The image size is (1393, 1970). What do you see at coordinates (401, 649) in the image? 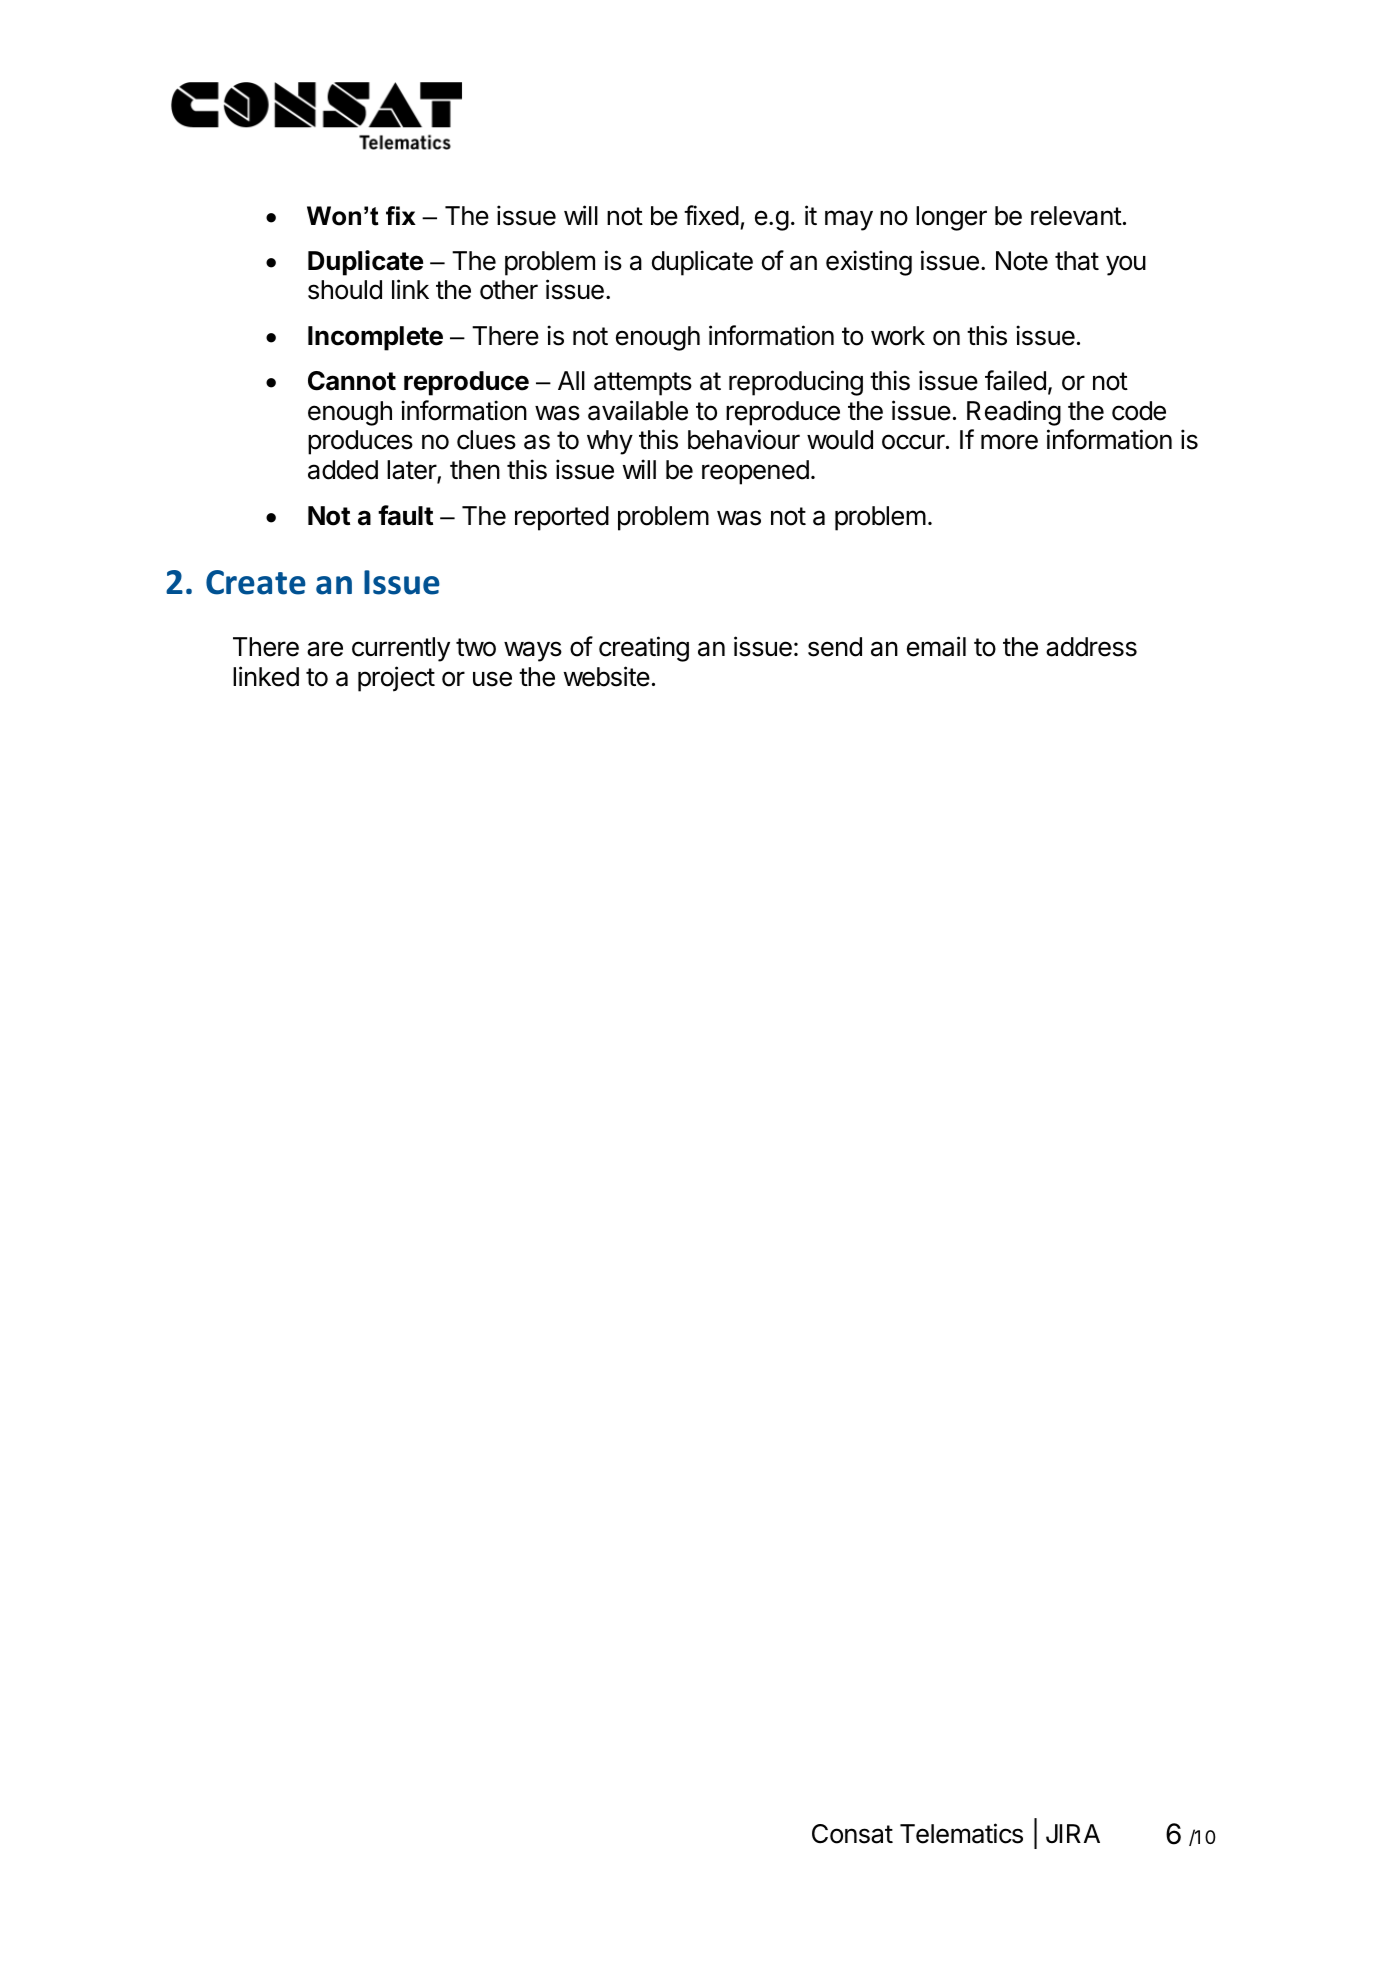
I see `currently` at bounding box center [401, 649].
